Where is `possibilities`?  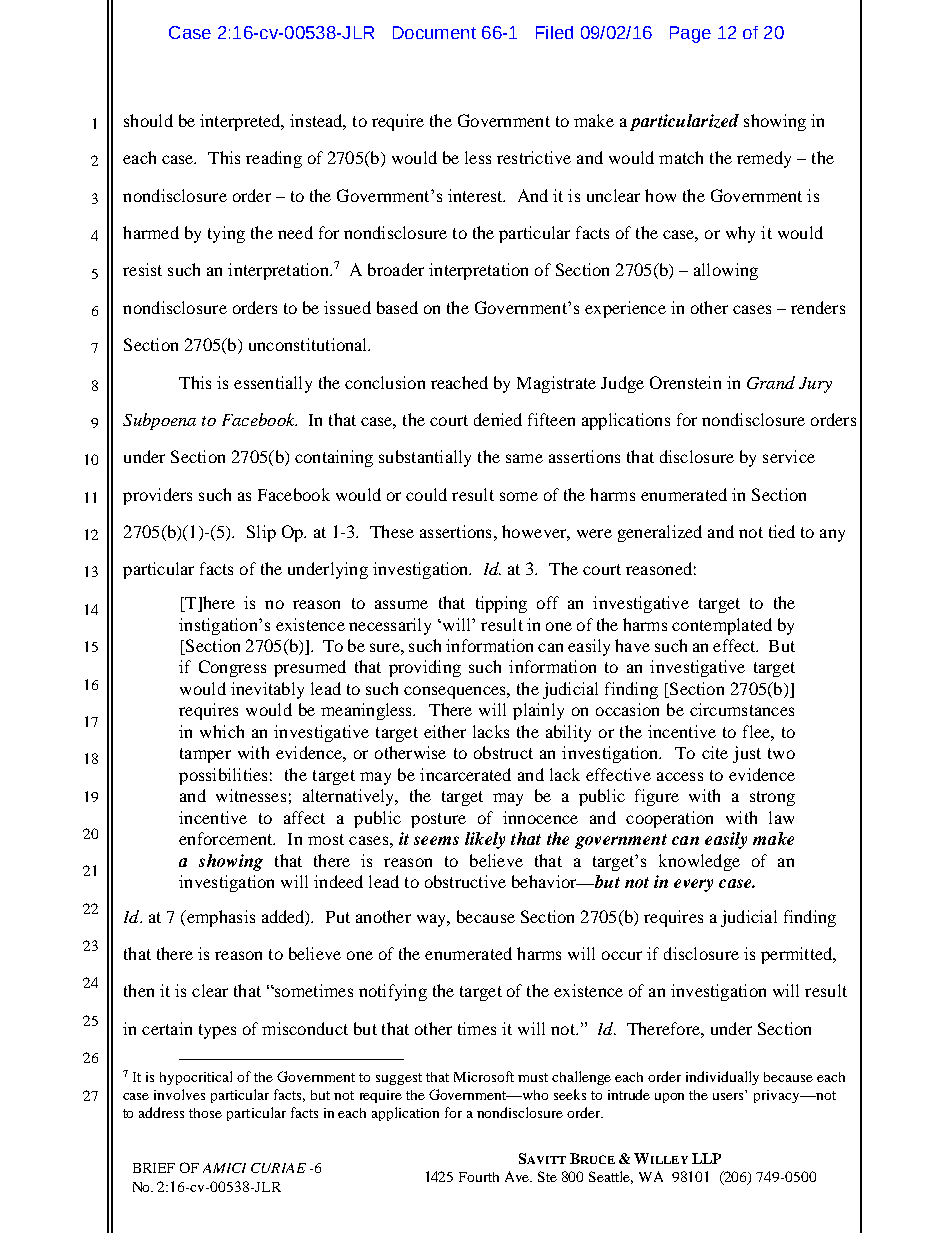
possibilities is located at coordinates (223, 776).
